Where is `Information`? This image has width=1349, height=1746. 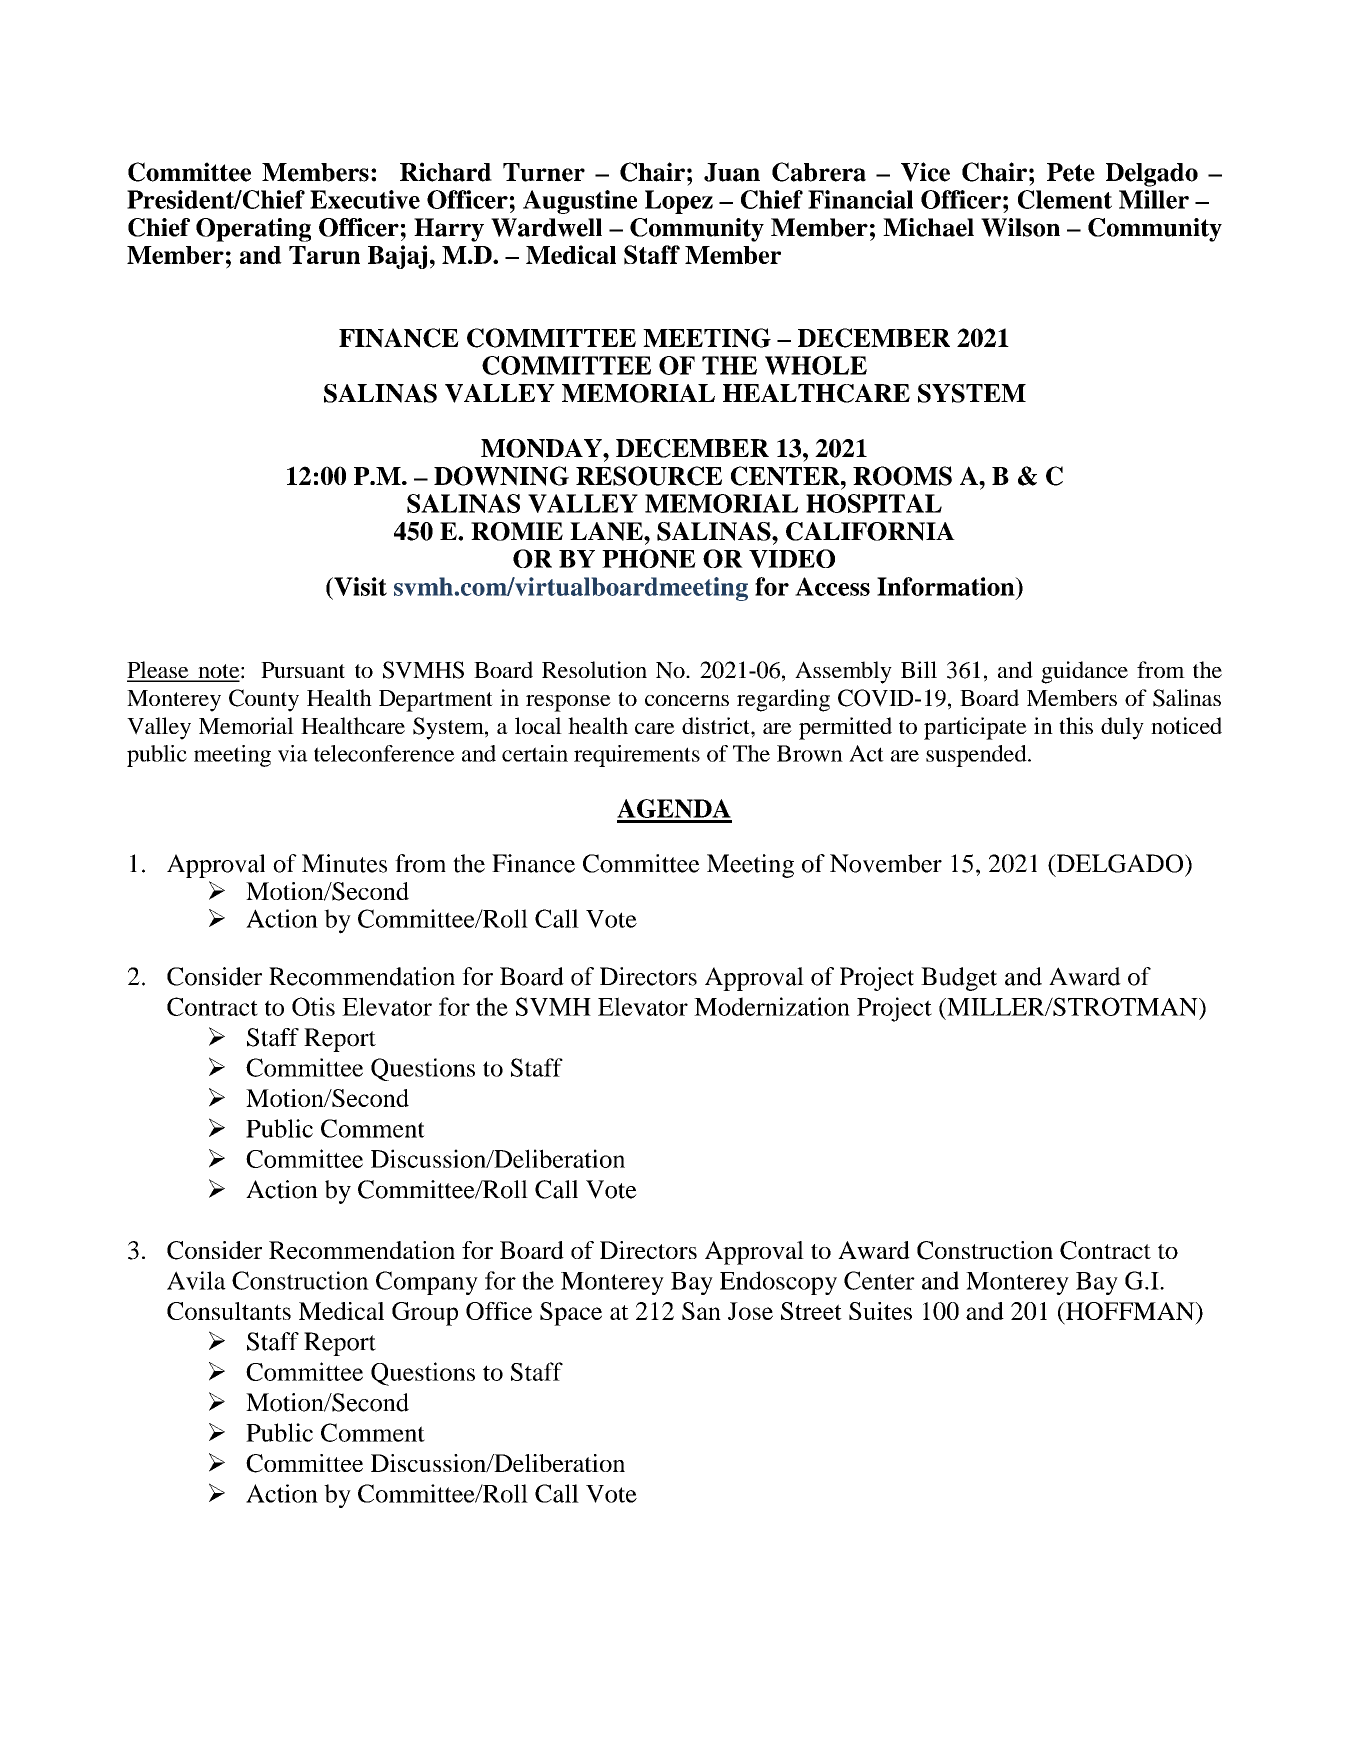 Information is located at coordinates (947, 586).
